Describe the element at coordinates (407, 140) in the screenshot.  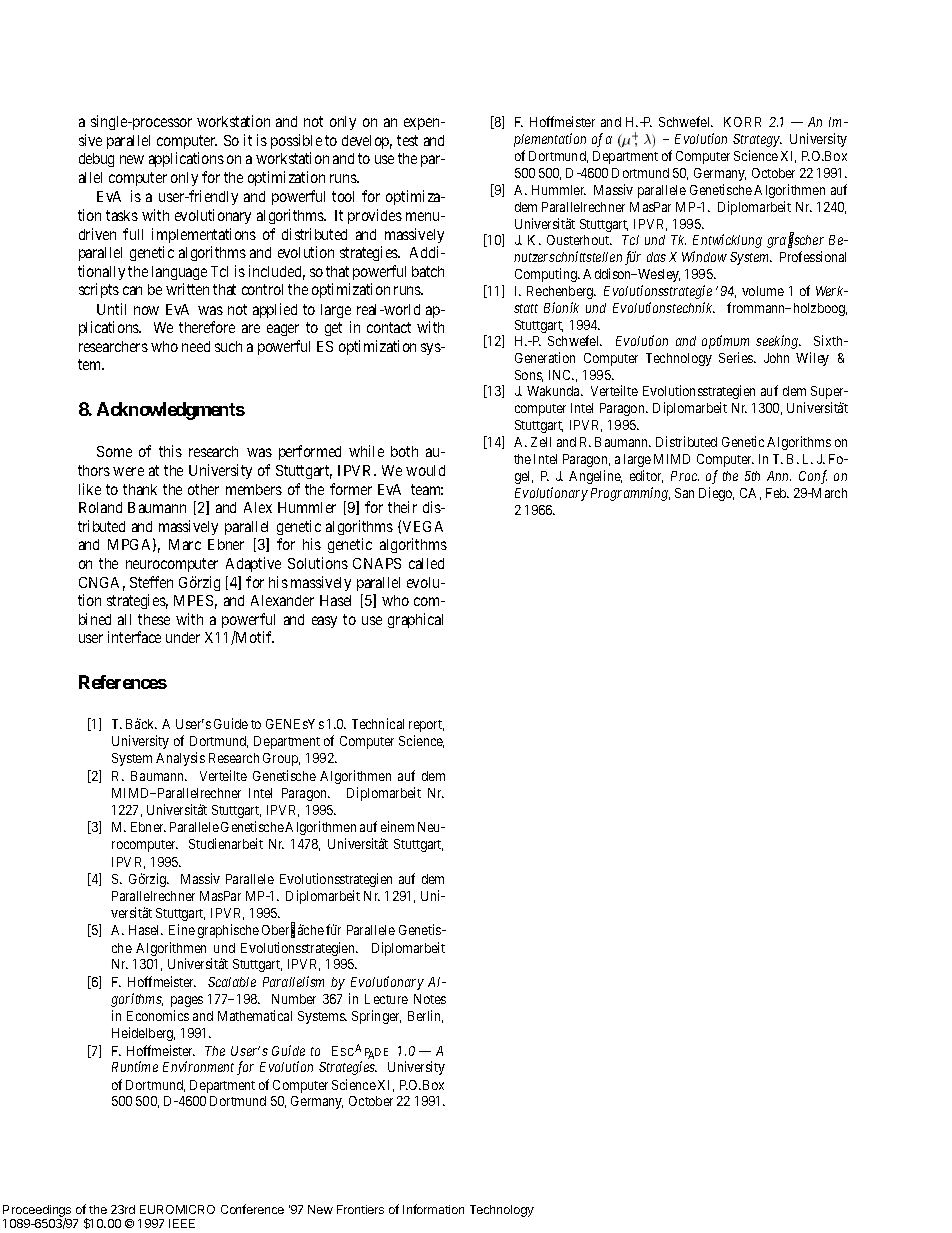
I see `test` at that location.
